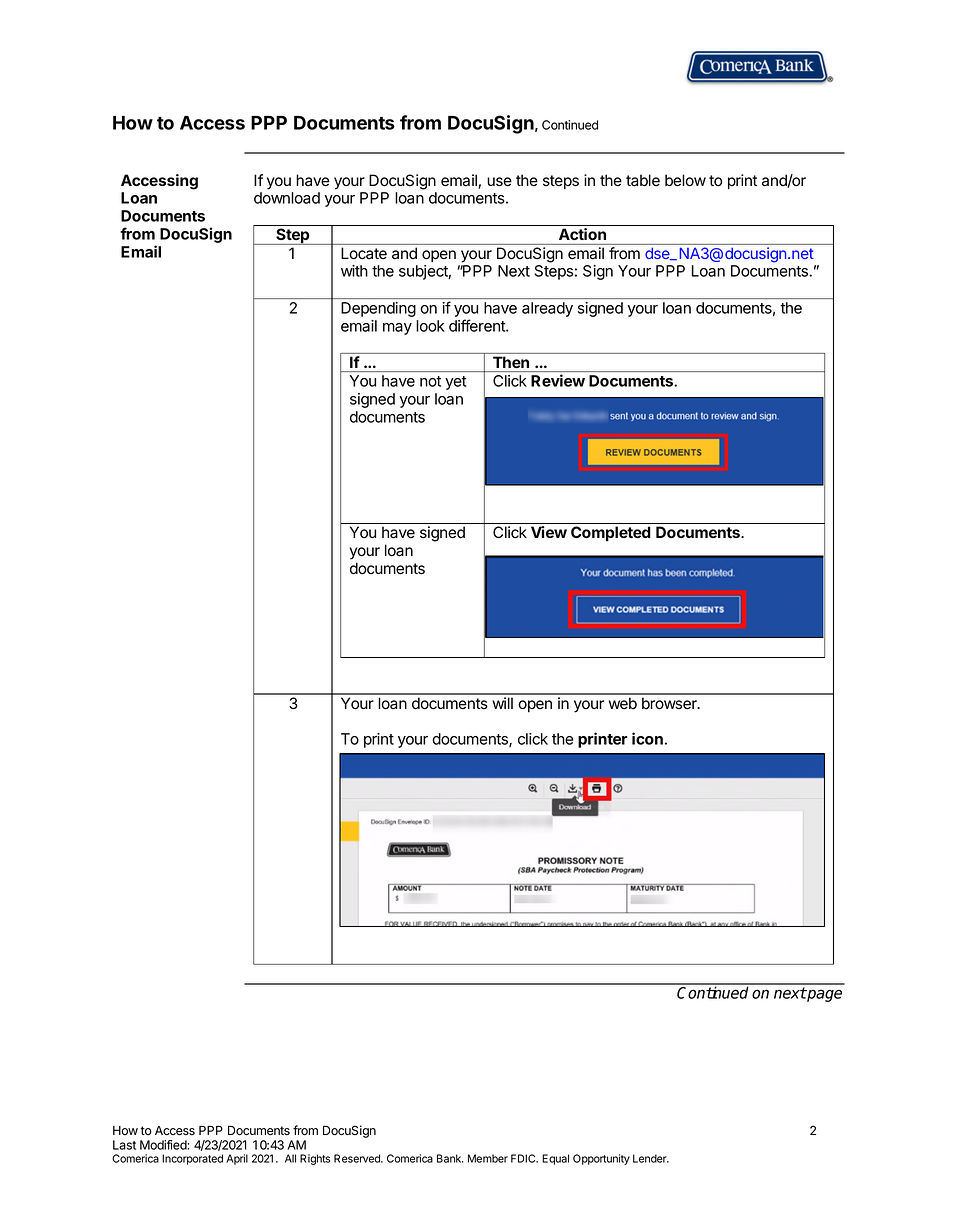 This screenshot has width=954, height=1232. I want to click on download, so click(287, 198).
